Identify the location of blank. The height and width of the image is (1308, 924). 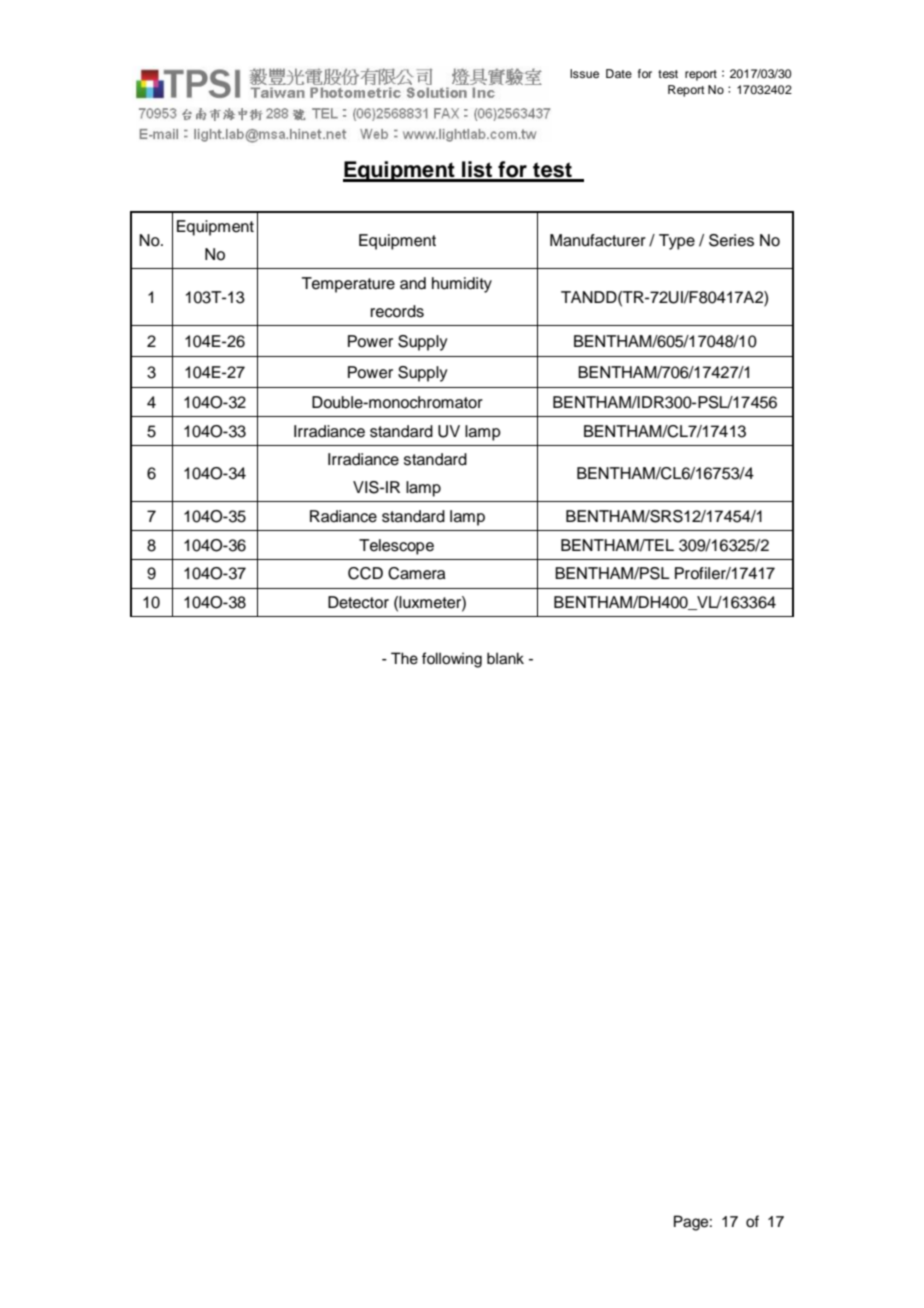
(505, 658).
